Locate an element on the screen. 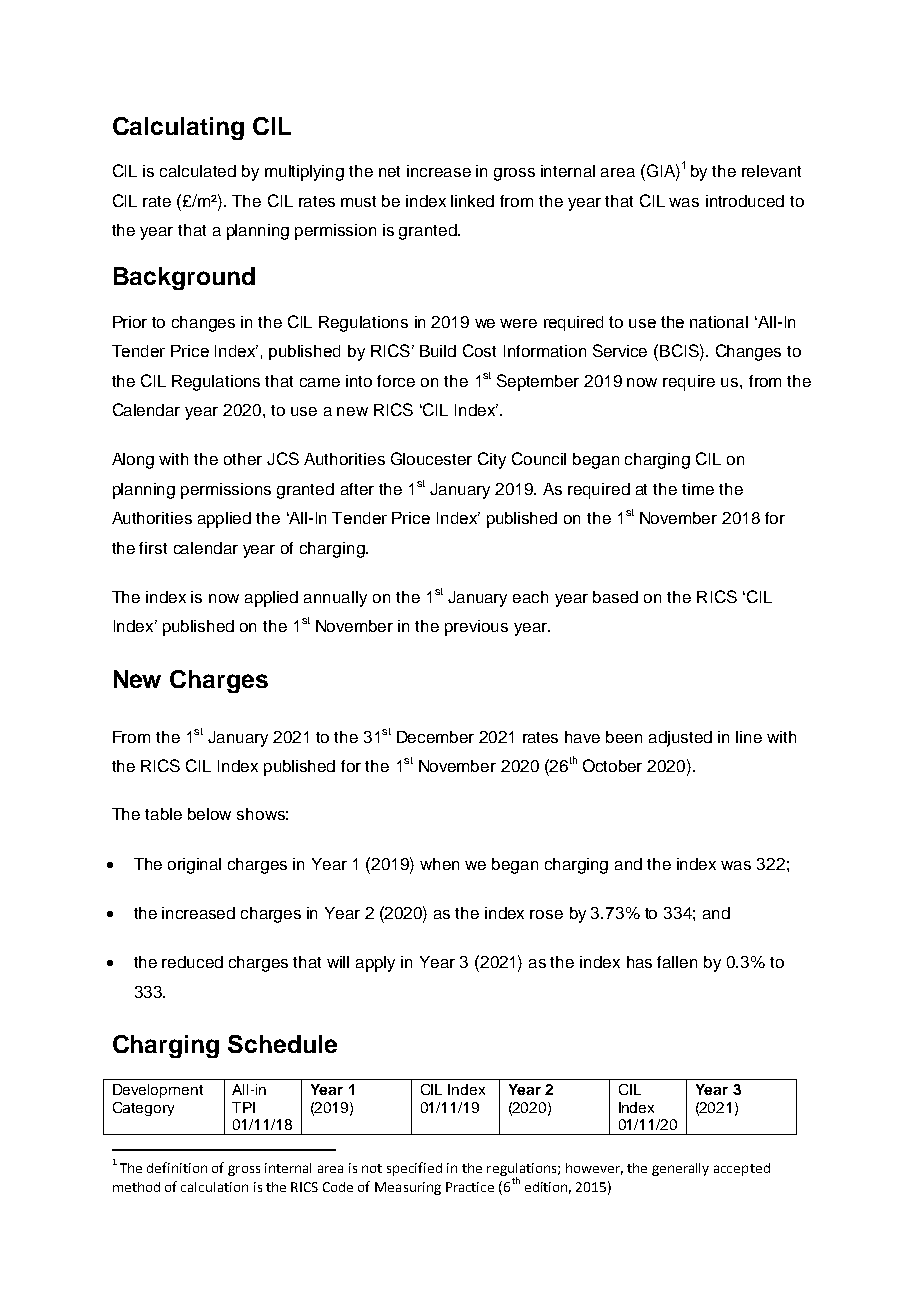 The width and height of the screenshot is (924, 1308). generally is located at coordinates (680, 1169).
